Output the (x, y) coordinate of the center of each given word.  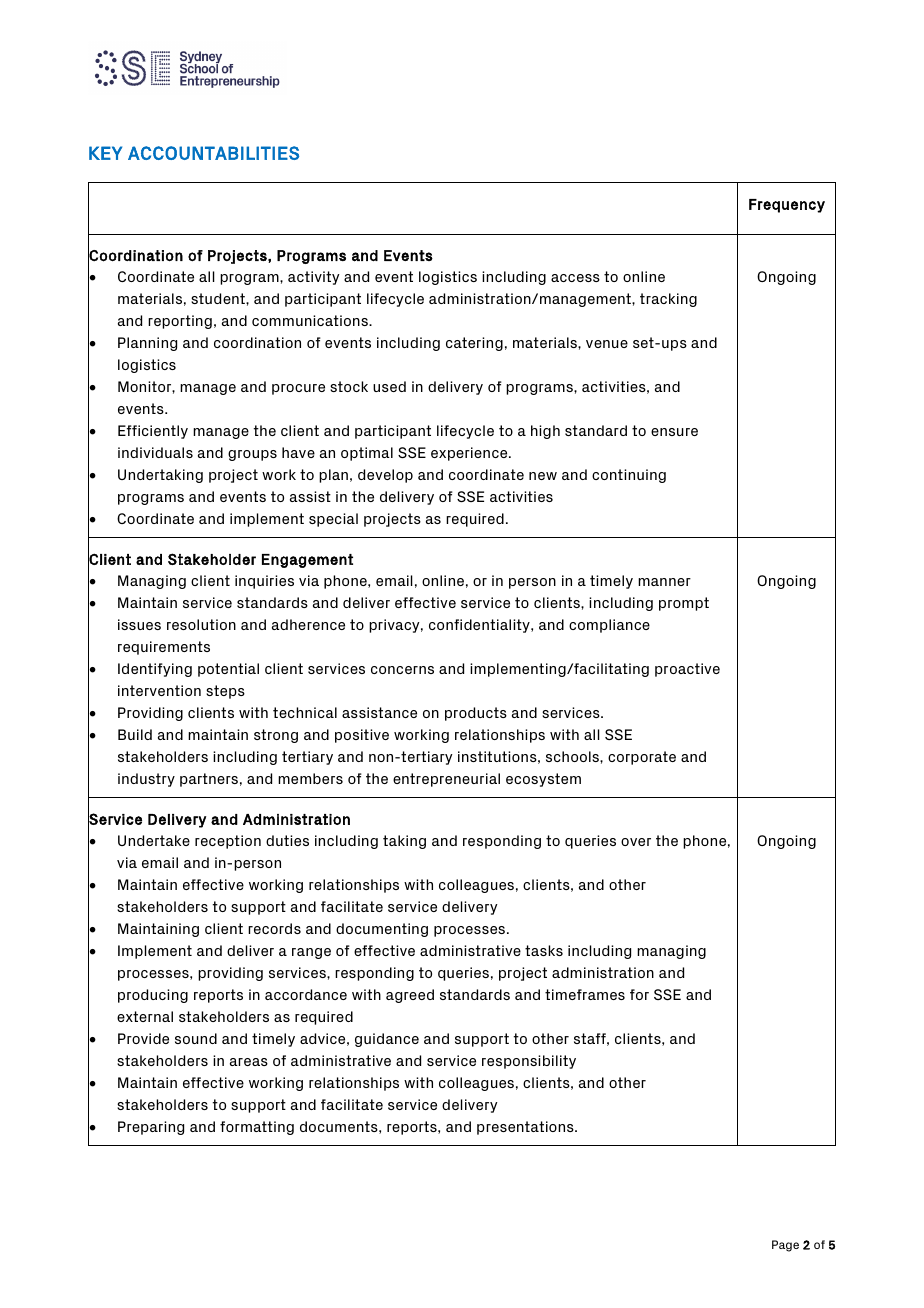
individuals (155, 452)
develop (385, 476)
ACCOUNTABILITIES (213, 153)
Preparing (151, 1128)
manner (664, 582)
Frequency (787, 206)
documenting (382, 930)
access (575, 278)
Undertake (154, 840)
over (636, 842)
